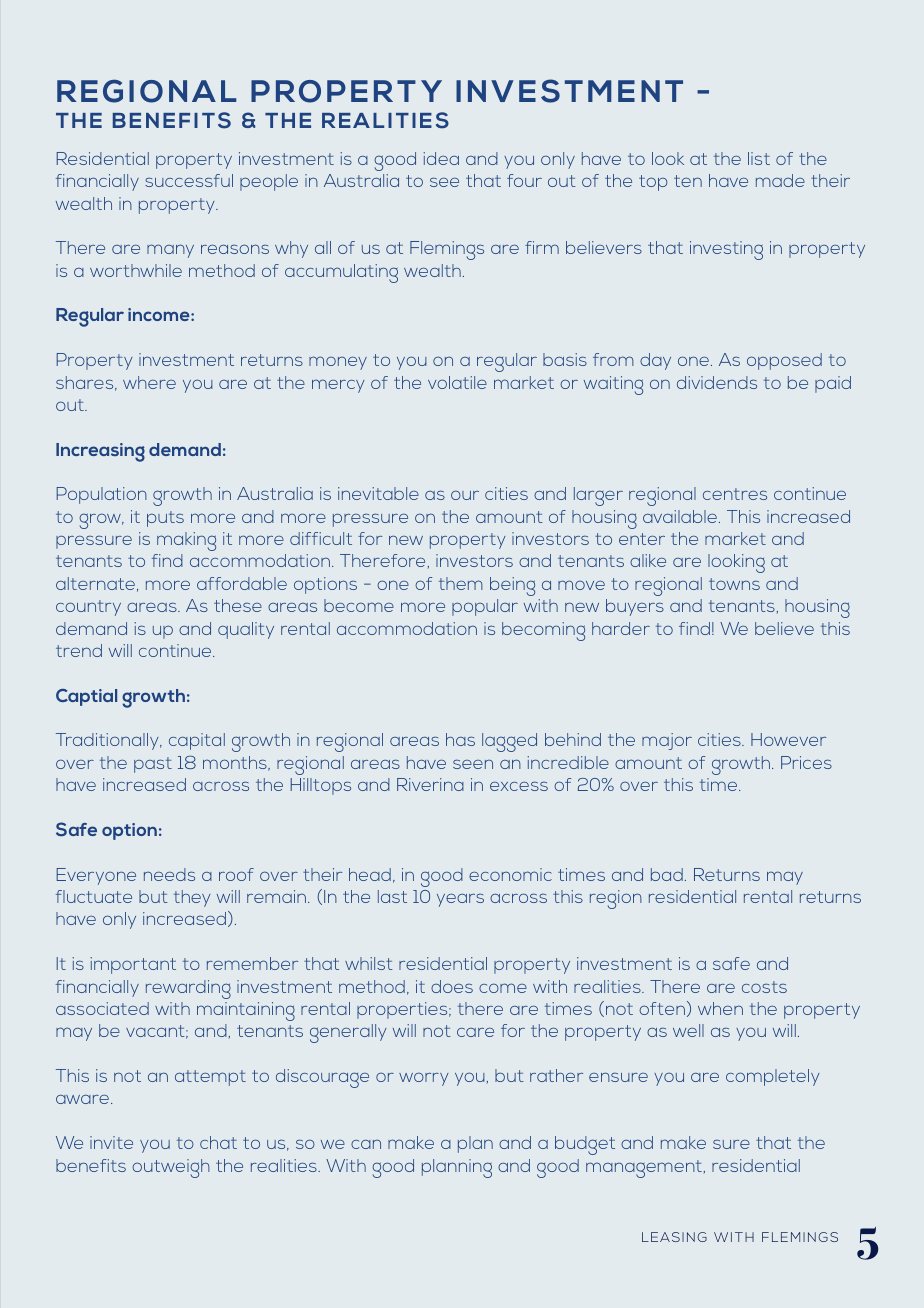  What do you see at coordinates (441, 158) in the screenshot?
I see `idea` at bounding box center [441, 158].
